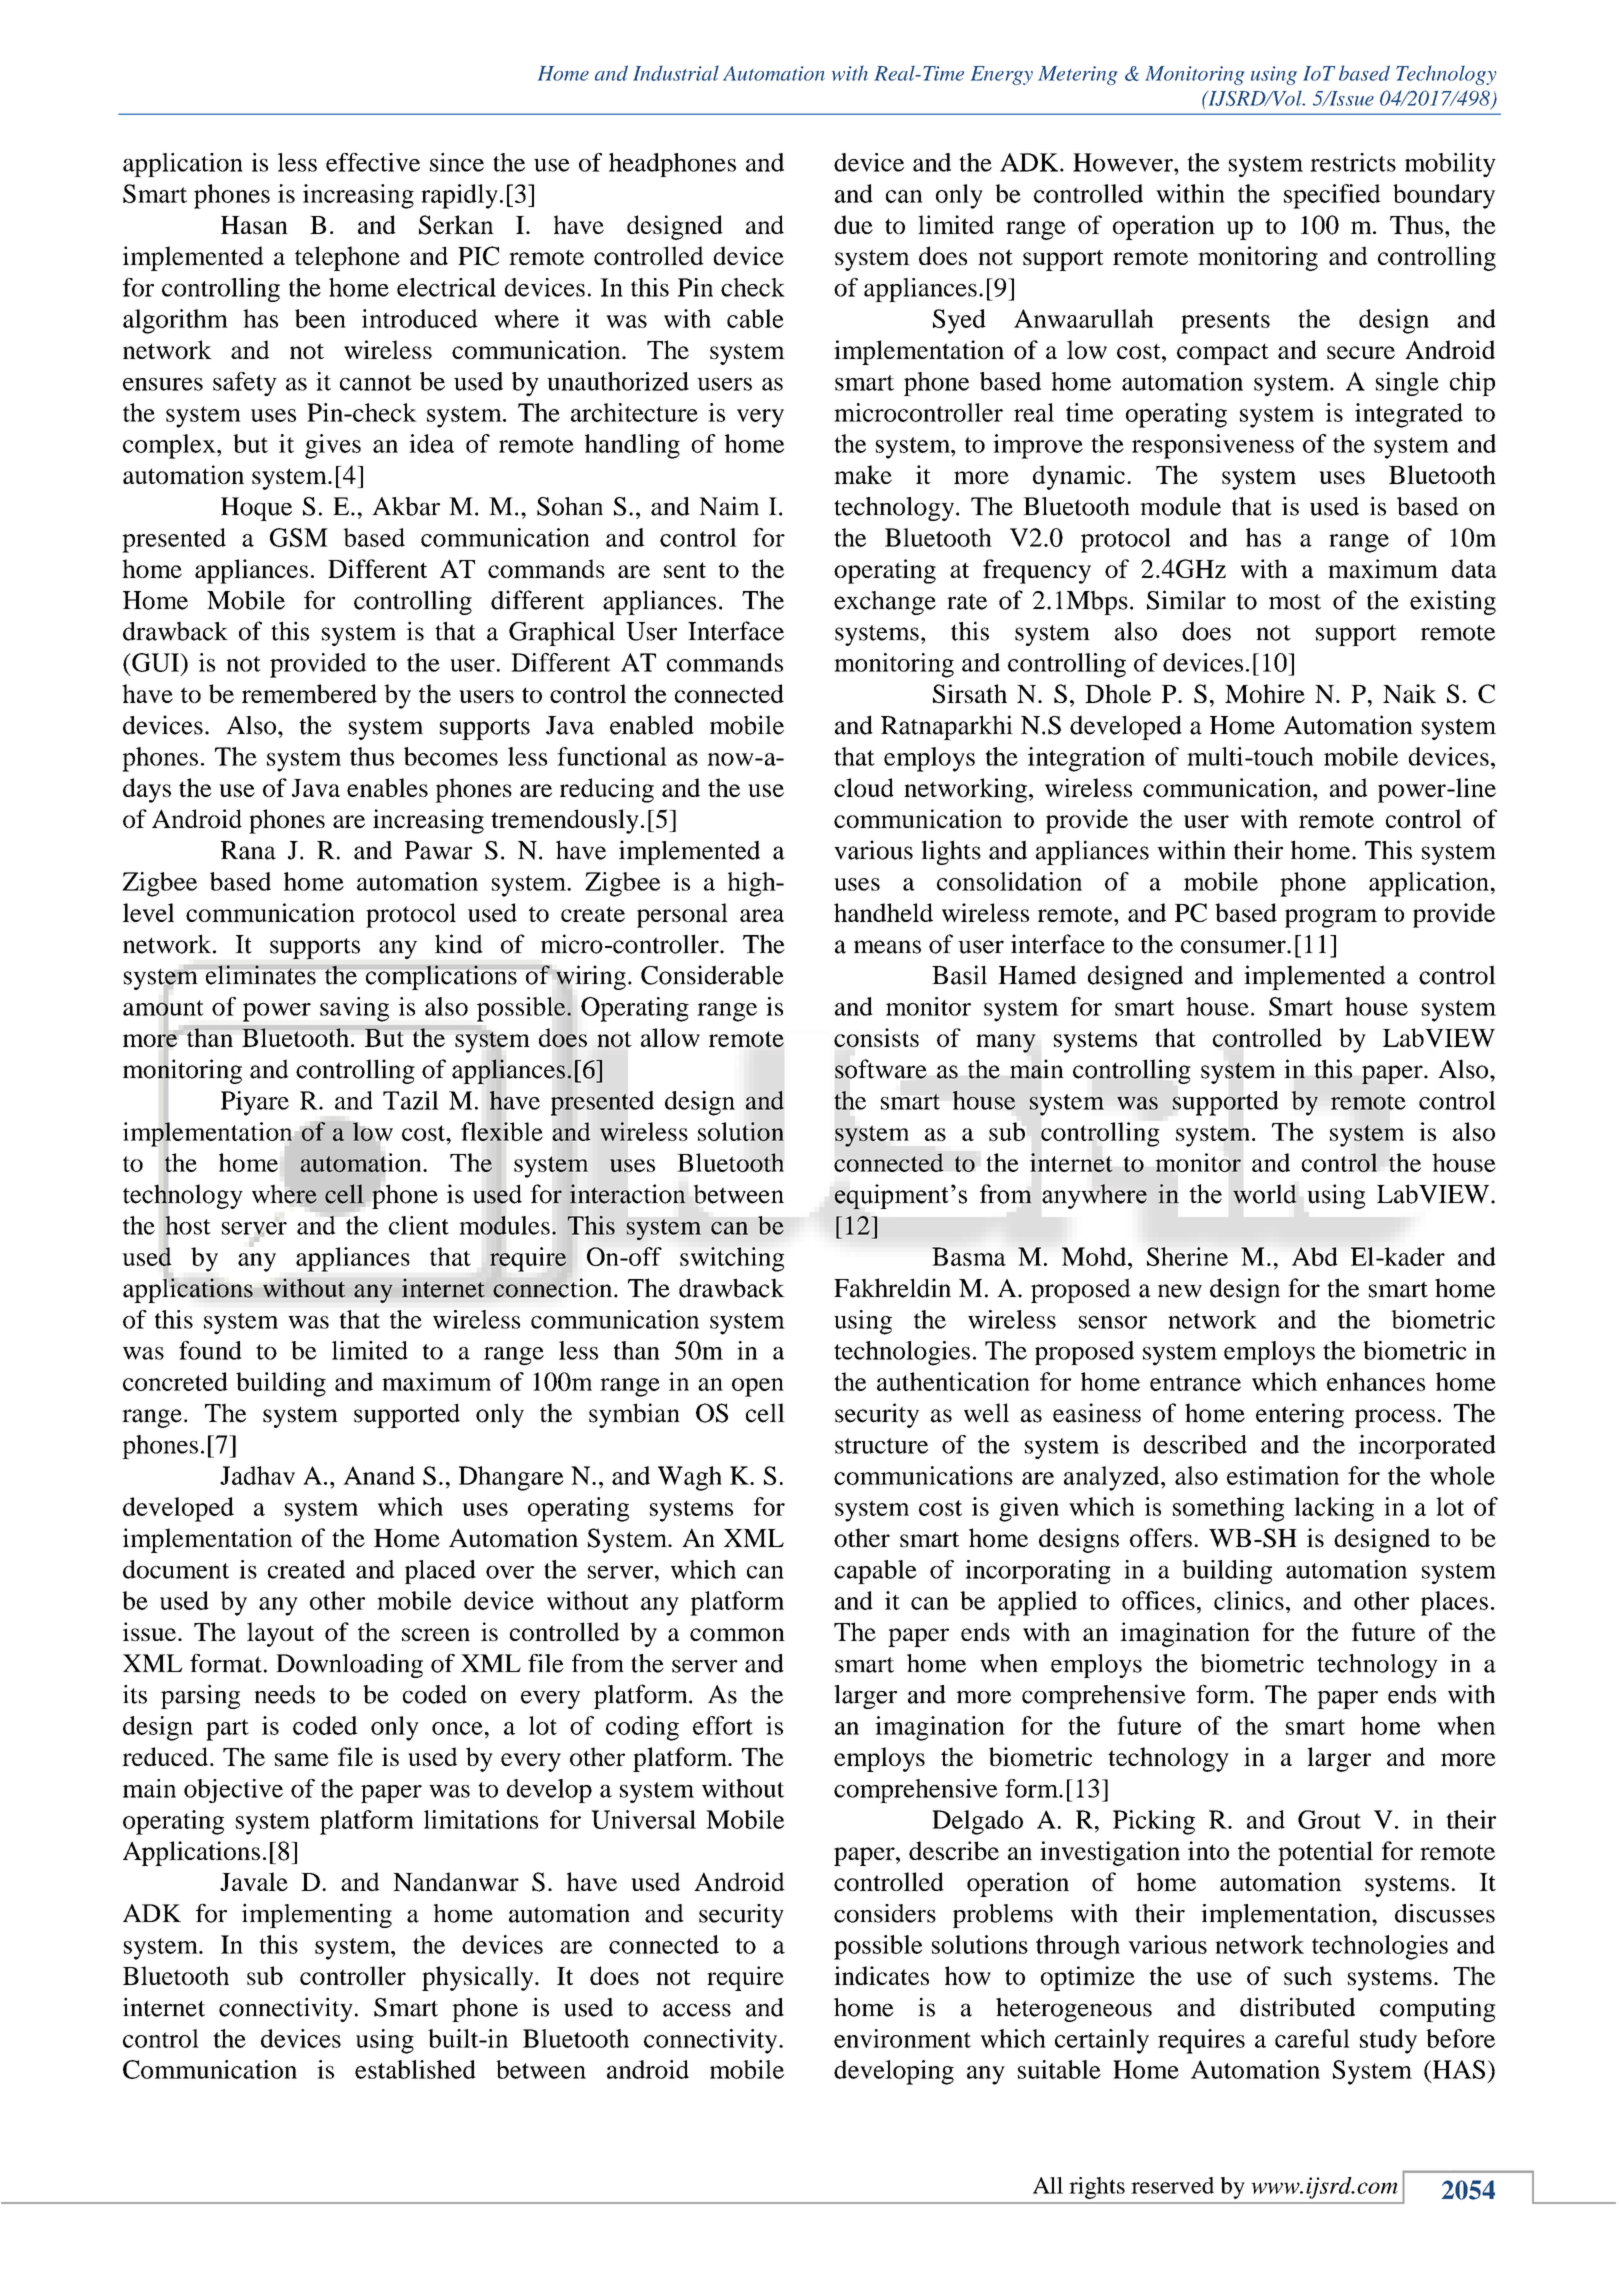 The image size is (1619, 2289). I want to click on restricts, so click(1353, 162).
